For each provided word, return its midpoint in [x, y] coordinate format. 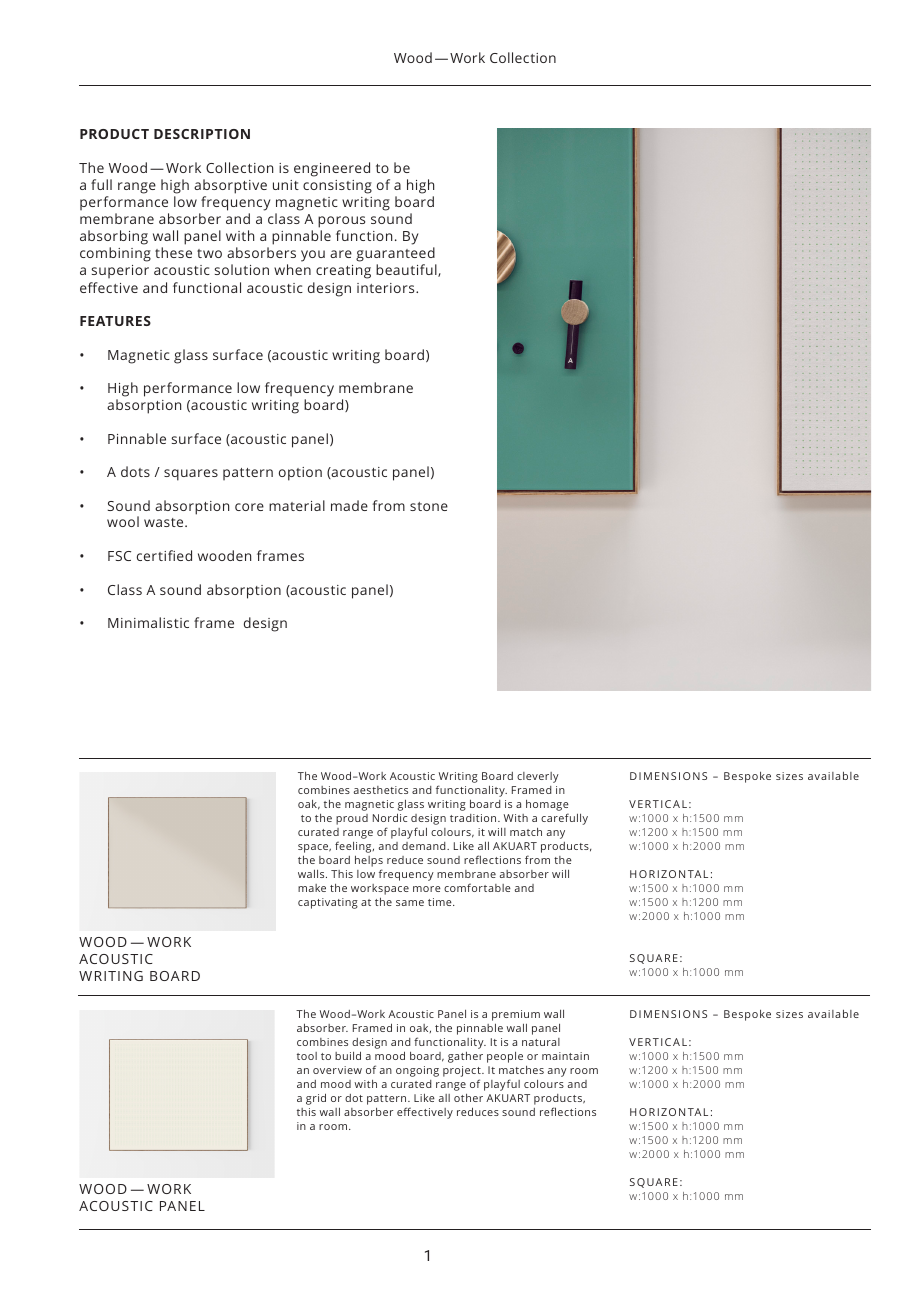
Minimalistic [148, 622]
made [349, 505]
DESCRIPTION [202, 134]
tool [307, 1056]
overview [337, 1070]
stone [429, 506]
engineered [332, 169]
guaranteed [396, 256]
